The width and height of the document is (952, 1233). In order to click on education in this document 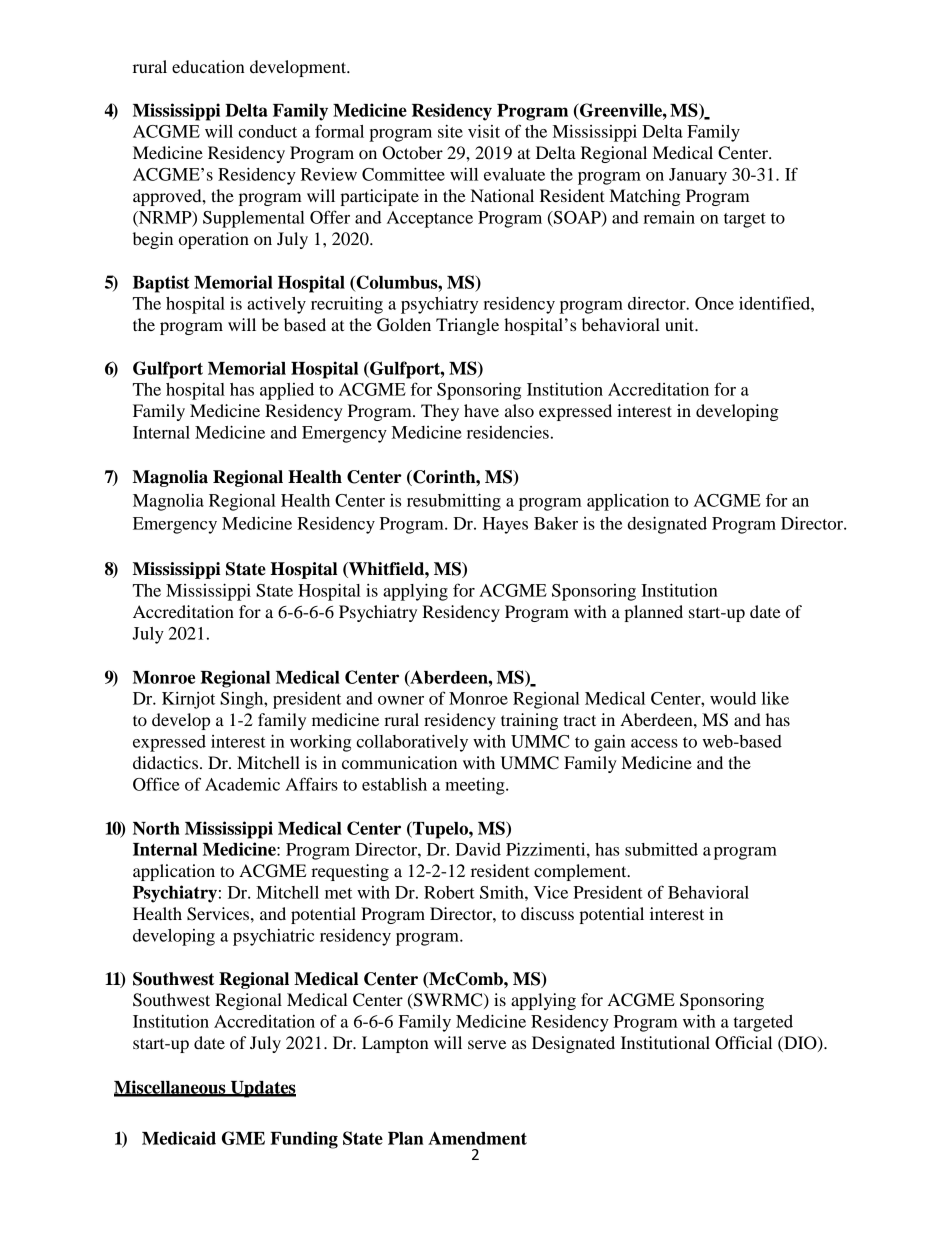, I will do `click(208, 66)`.
